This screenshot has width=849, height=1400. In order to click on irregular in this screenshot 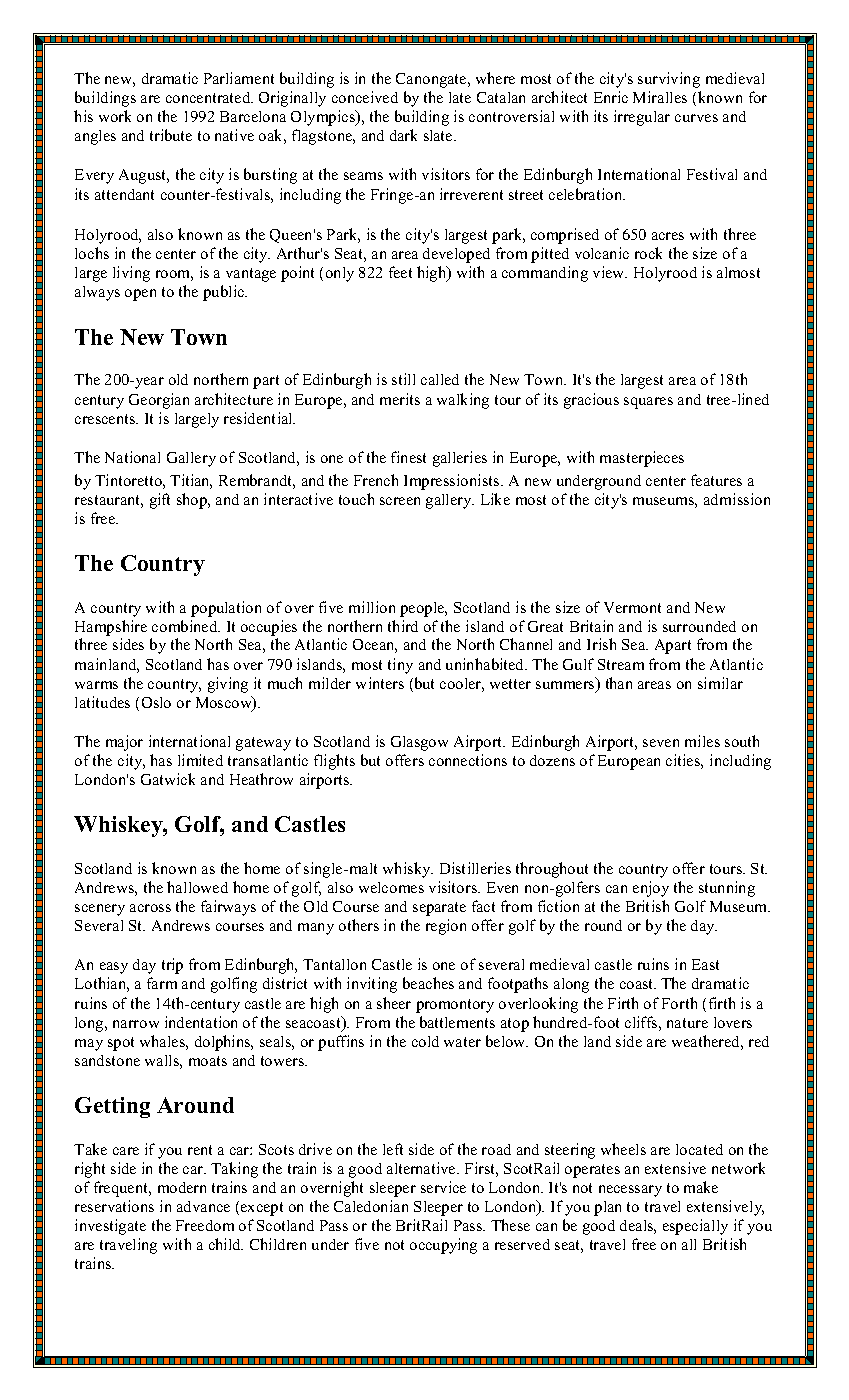, I will do `click(642, 118)`.
